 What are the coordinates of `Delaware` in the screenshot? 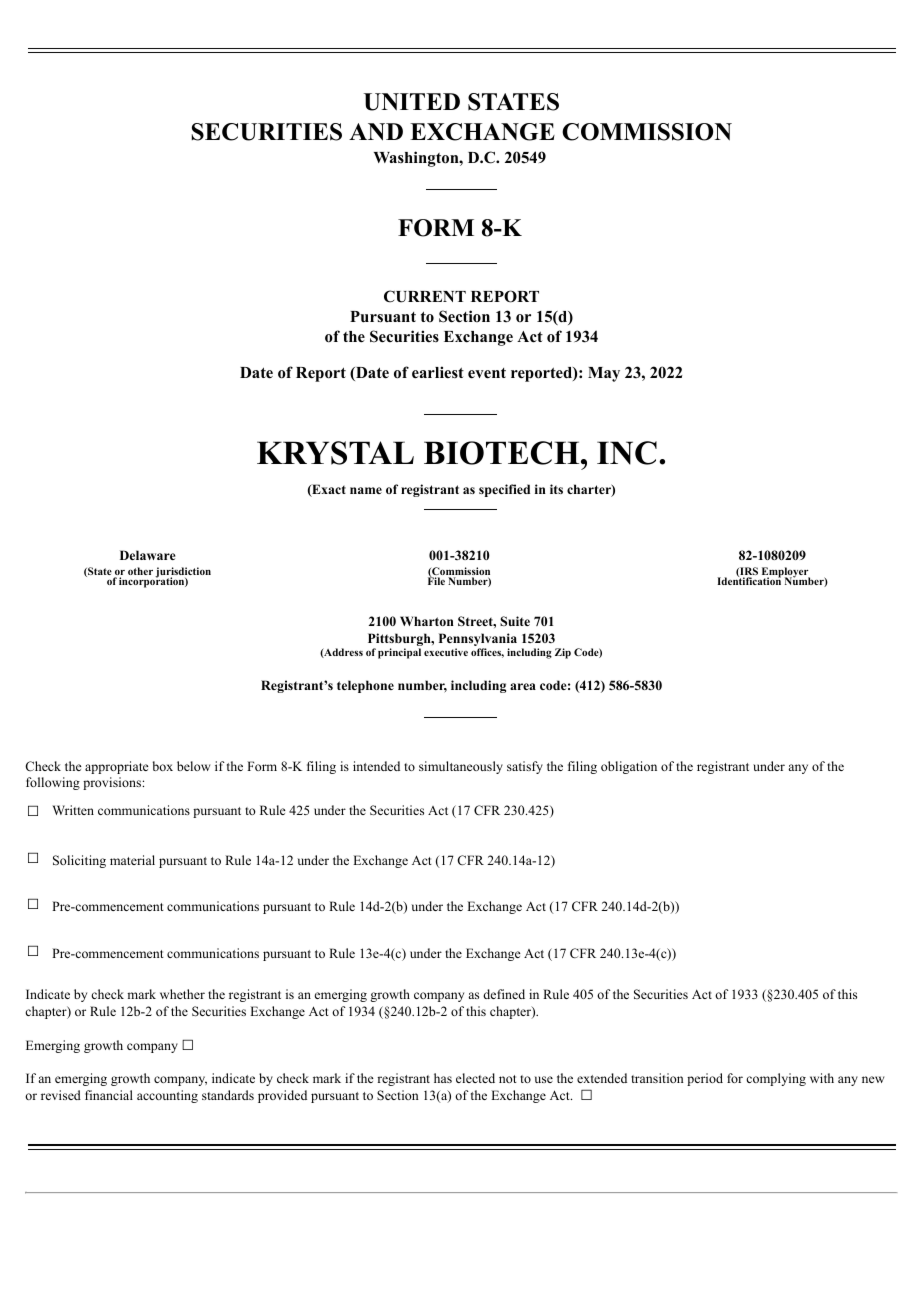 It's located at (147, 555).
